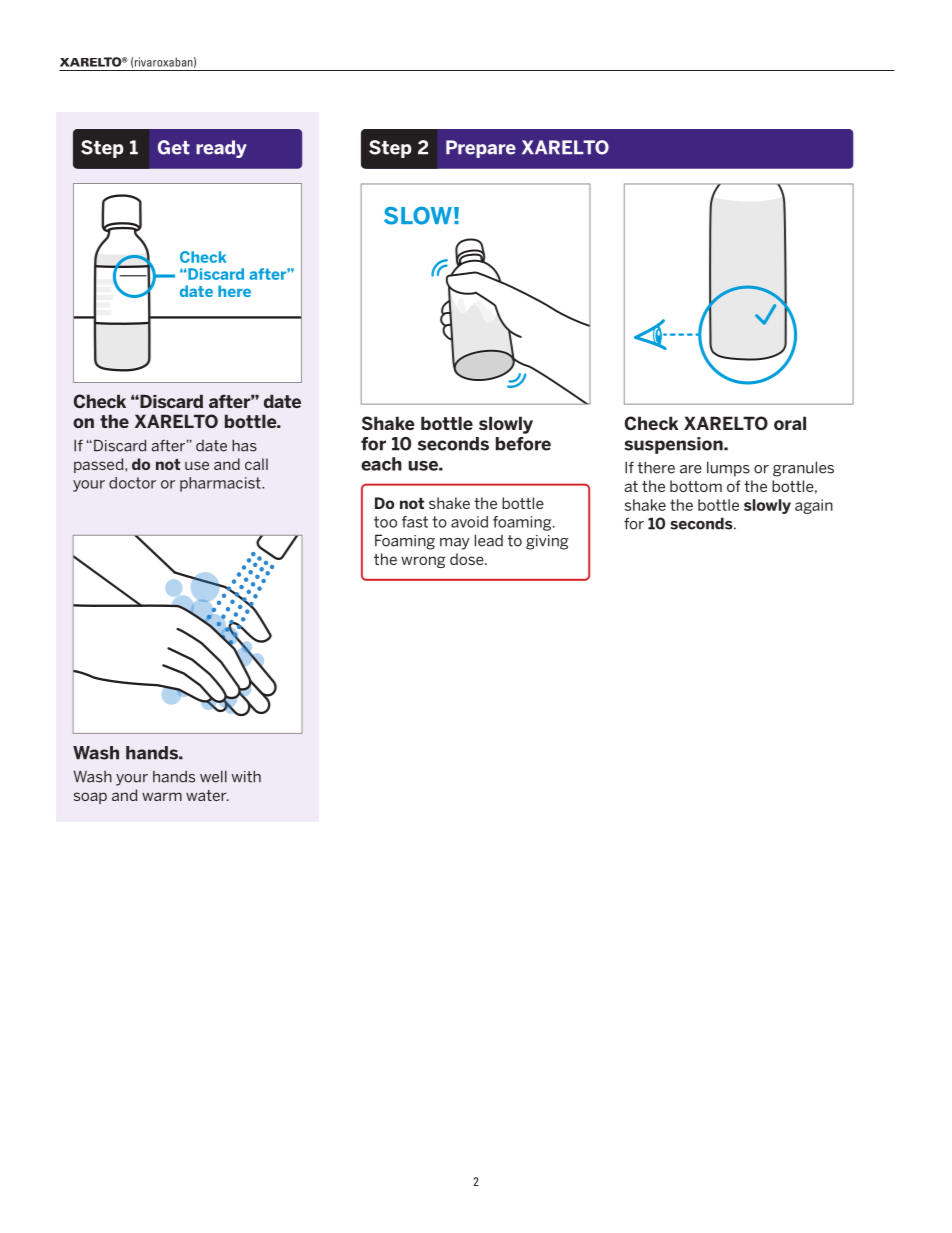  I want to click on well, so click(213, 776).
